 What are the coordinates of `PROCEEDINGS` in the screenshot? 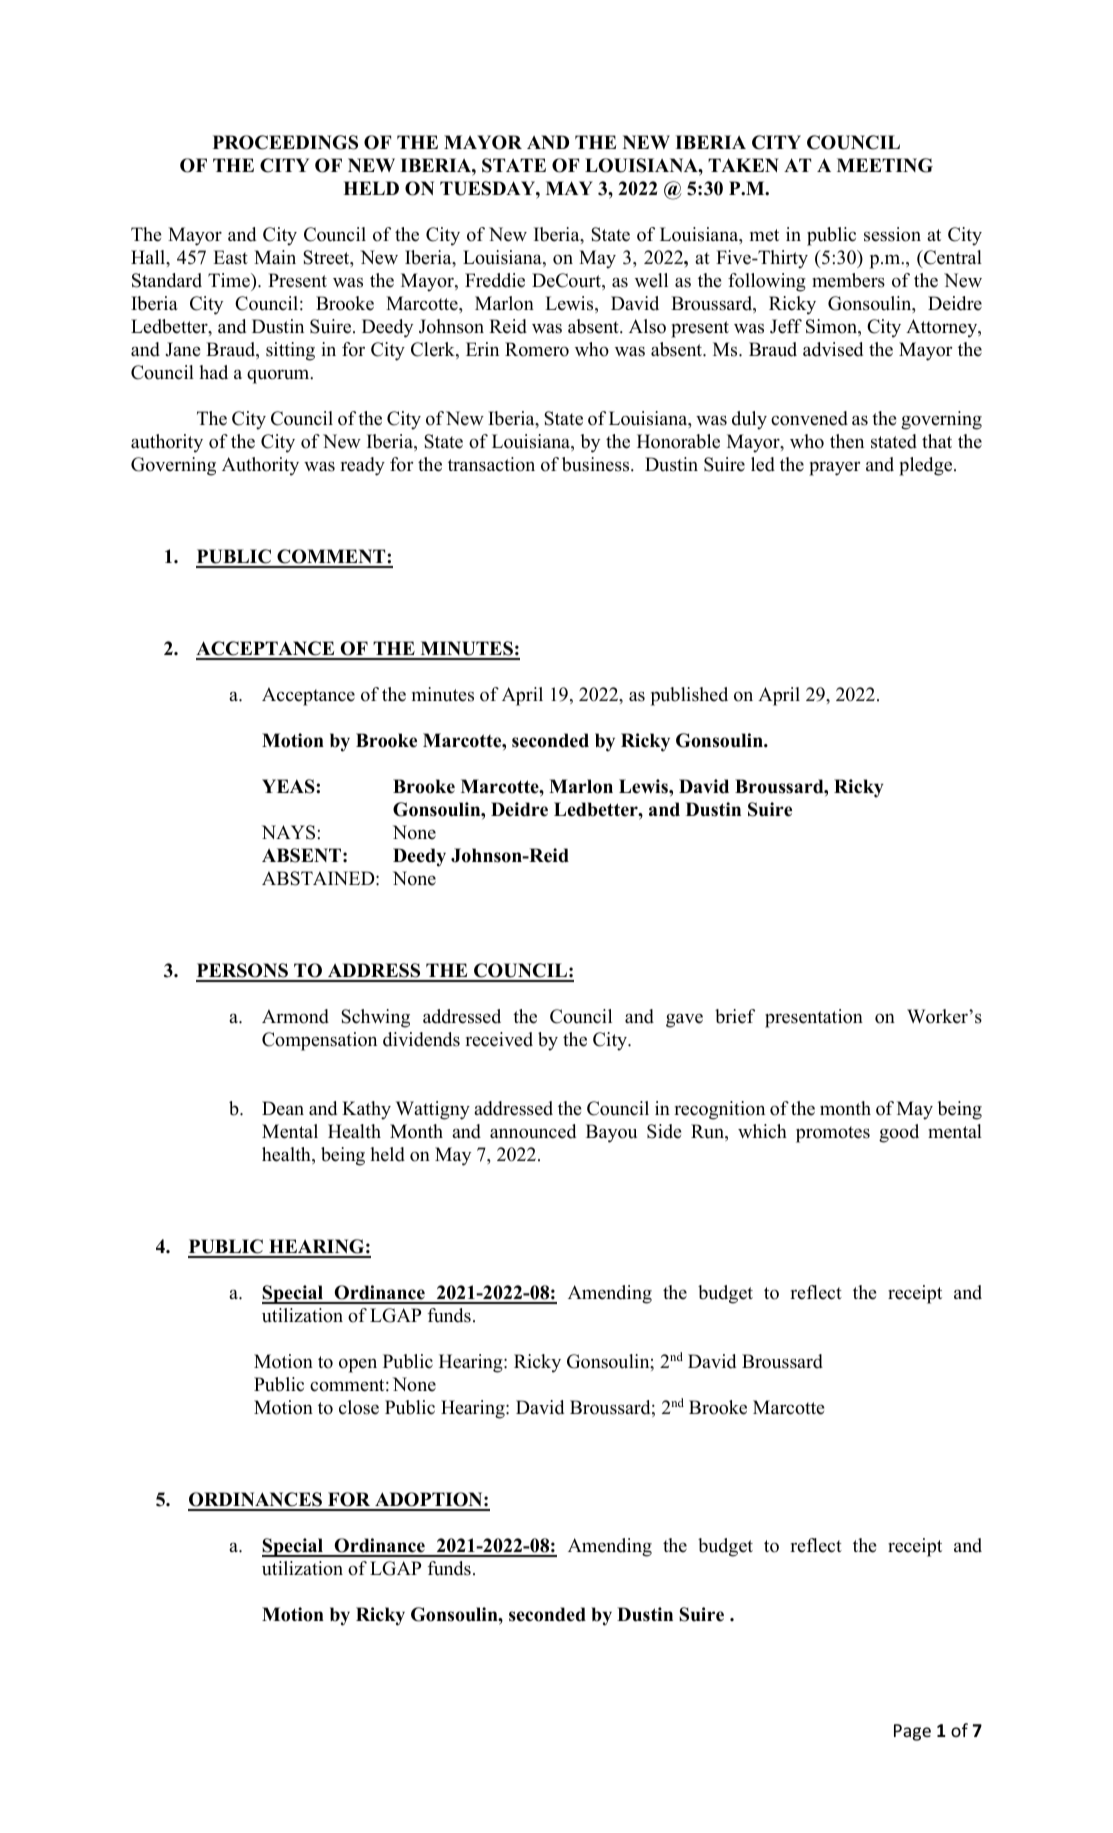 It's located at (285, 142).
